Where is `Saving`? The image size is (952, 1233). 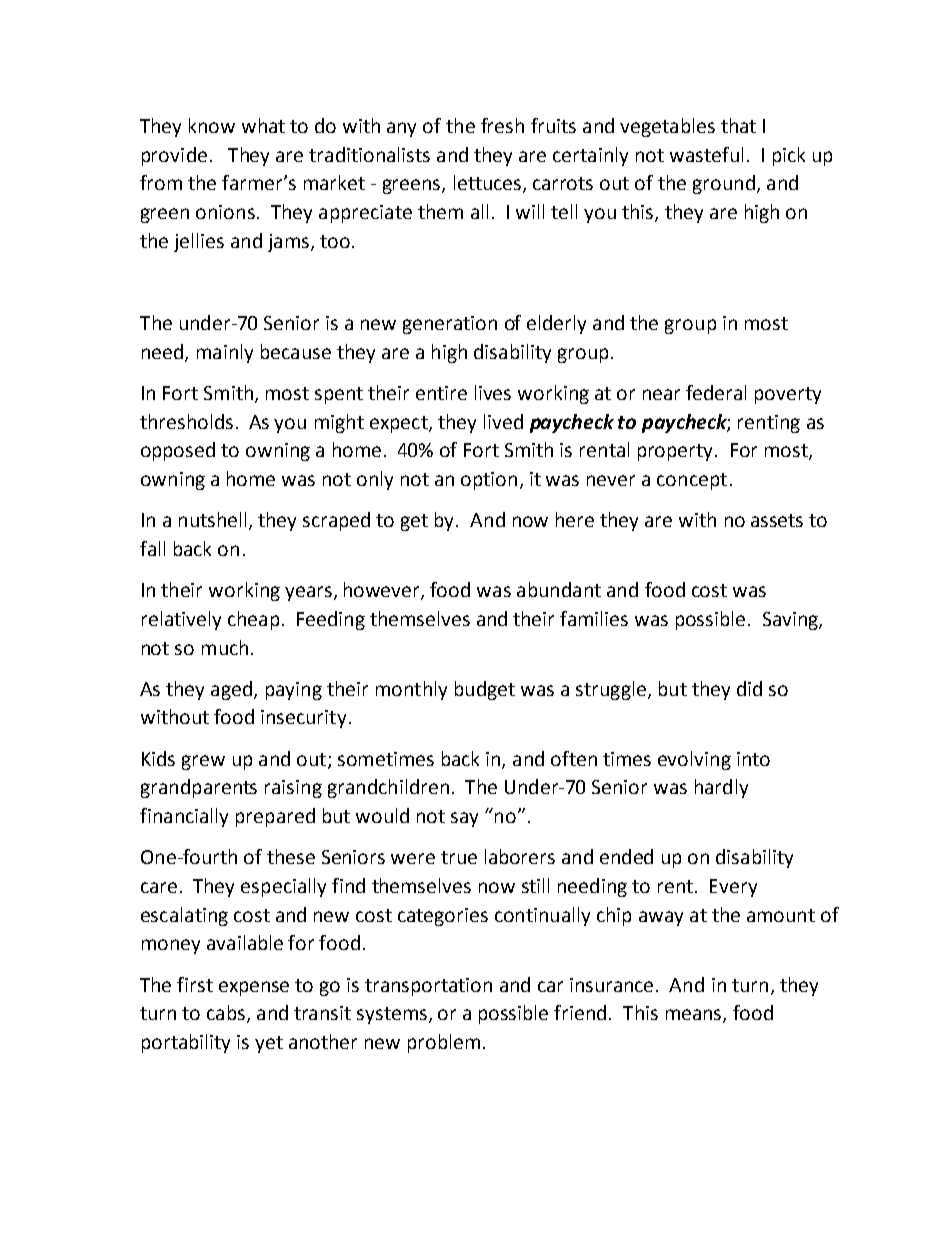 Saving is located at coordinates (791, 621).
